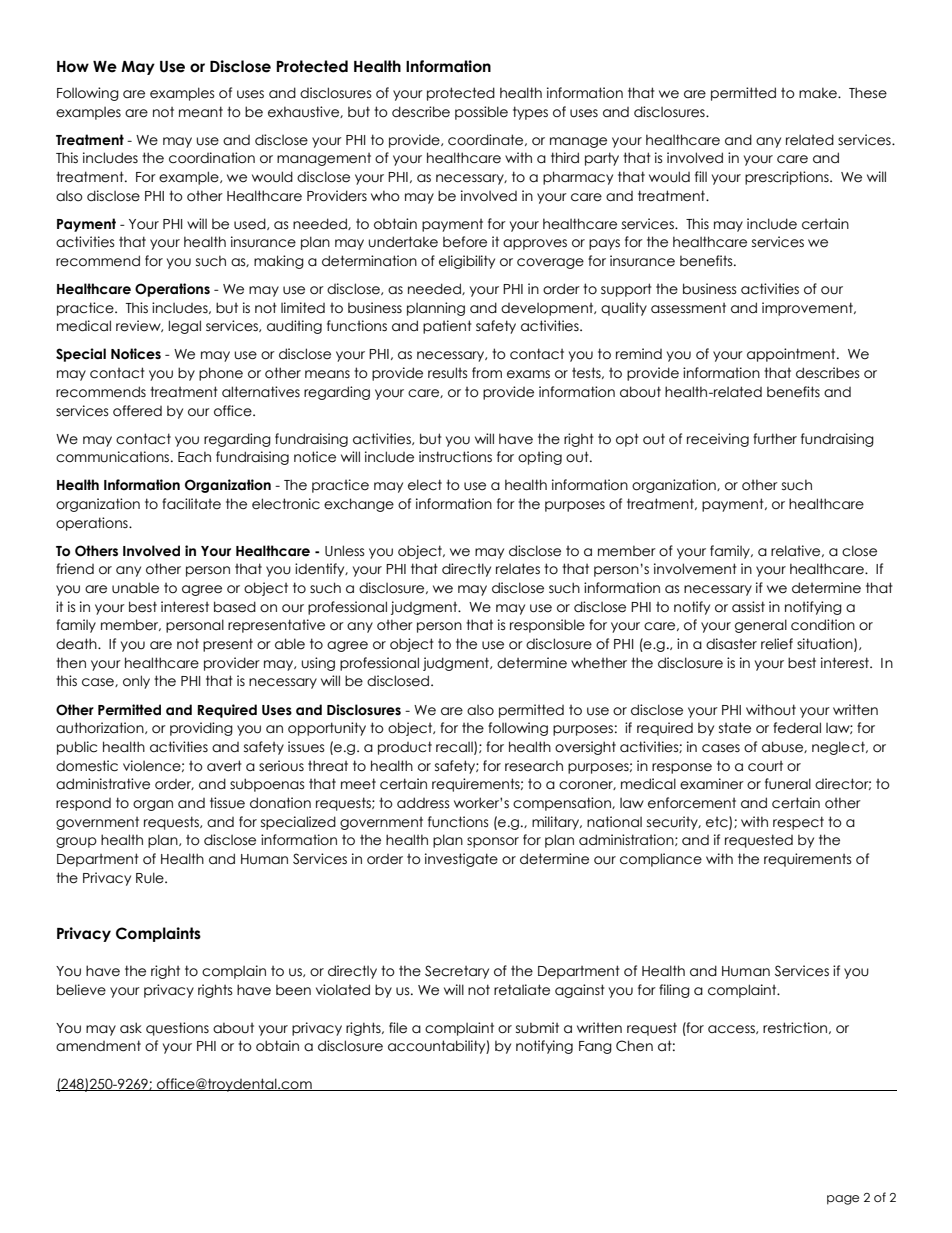  I want to click on responsible, so click(547, 626).
